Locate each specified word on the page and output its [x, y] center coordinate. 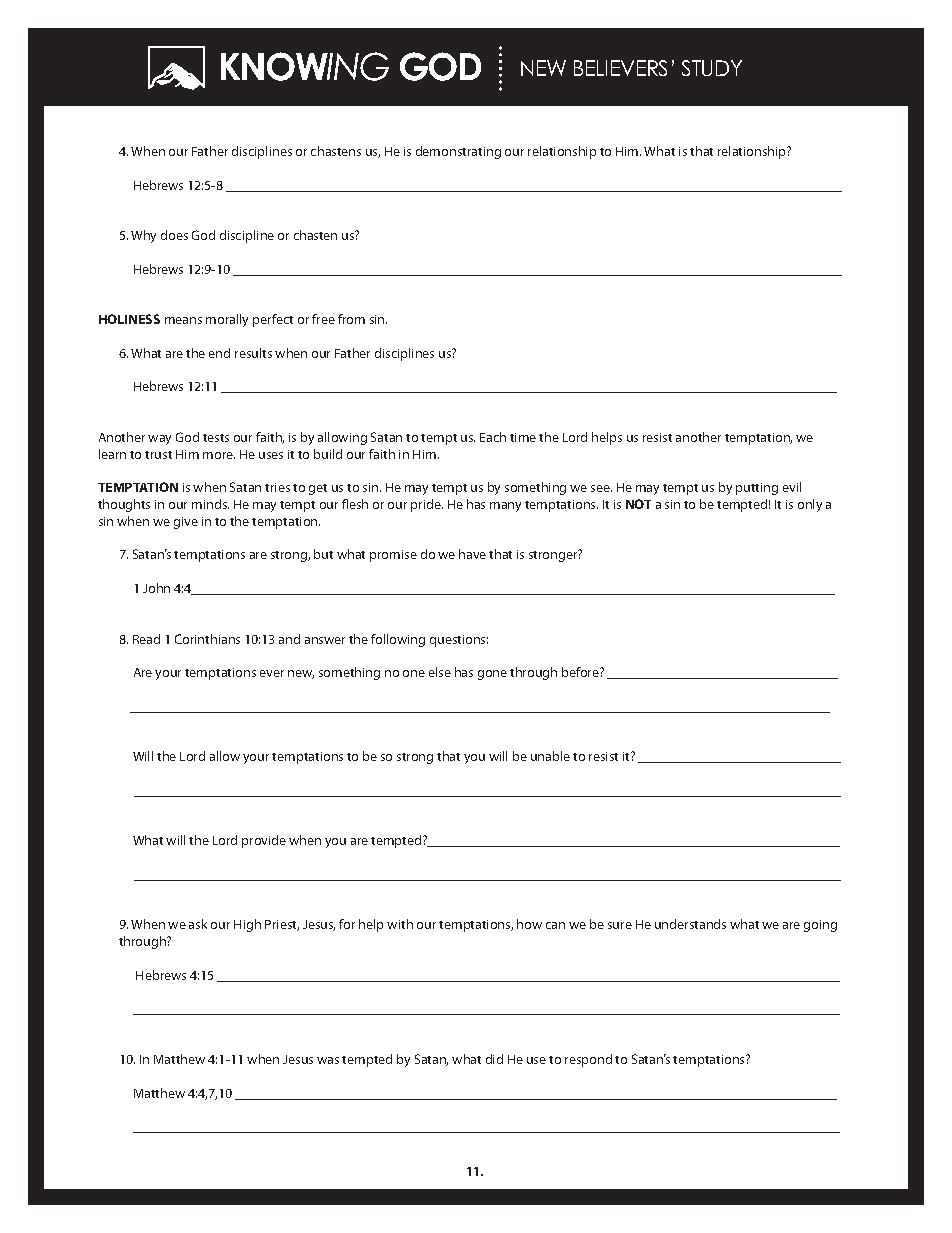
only [810, 505]
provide [264, 841]
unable [550, 756]
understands [690, 924]
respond [588, 1060]
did [494, 1059]
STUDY [712, 68]
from [351, 319]
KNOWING [305, 66]
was [328, 1060]
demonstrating [458, 152]
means [183, 320]
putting [757, 489]
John [156, 588]
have [472, 554]
